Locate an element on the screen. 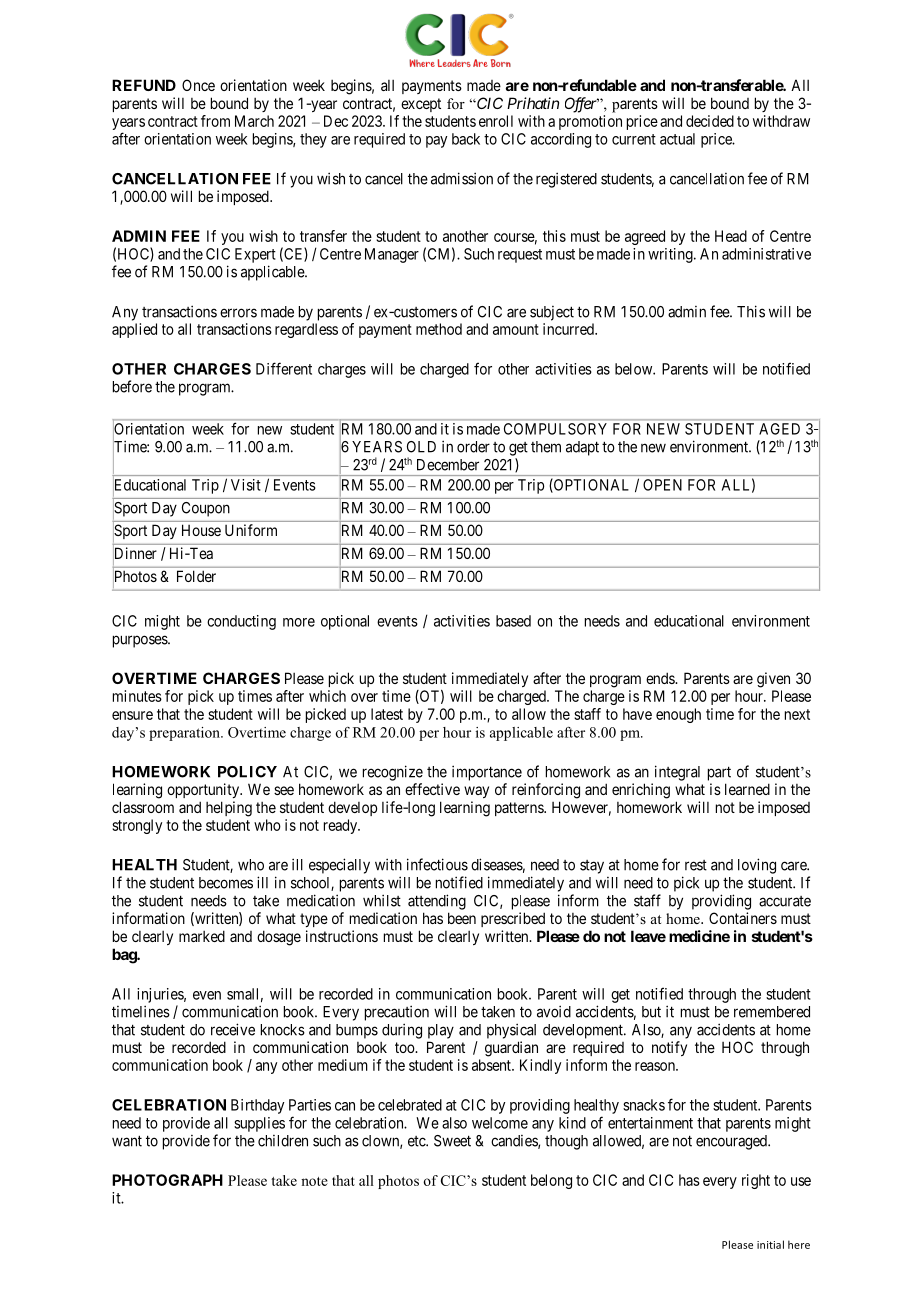 Image resolution: width=924 pixels, height=1308 pixels. from is located at coordinates (215, 121).
